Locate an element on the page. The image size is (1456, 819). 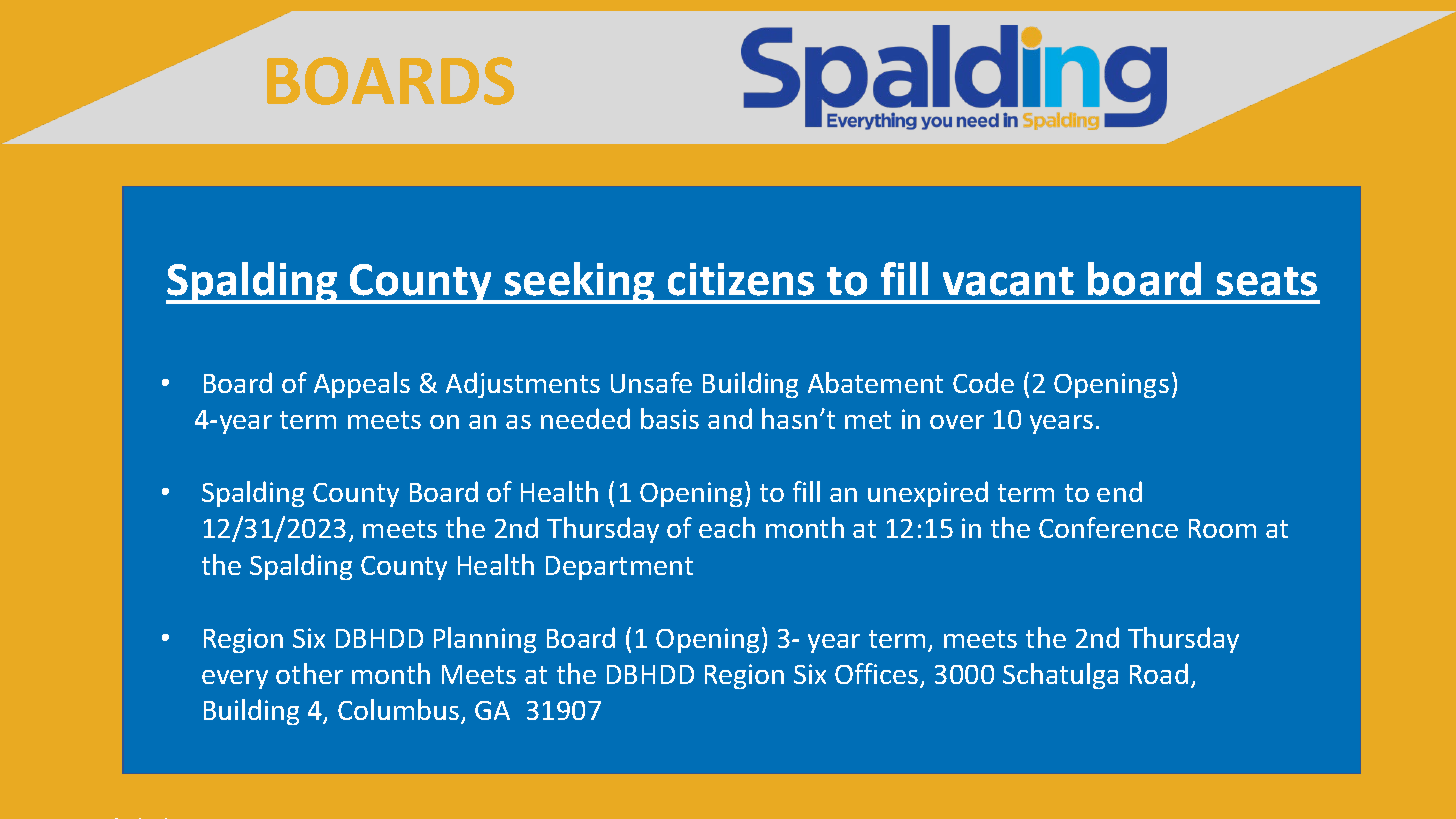
over is located at coordinates (957, 422).
